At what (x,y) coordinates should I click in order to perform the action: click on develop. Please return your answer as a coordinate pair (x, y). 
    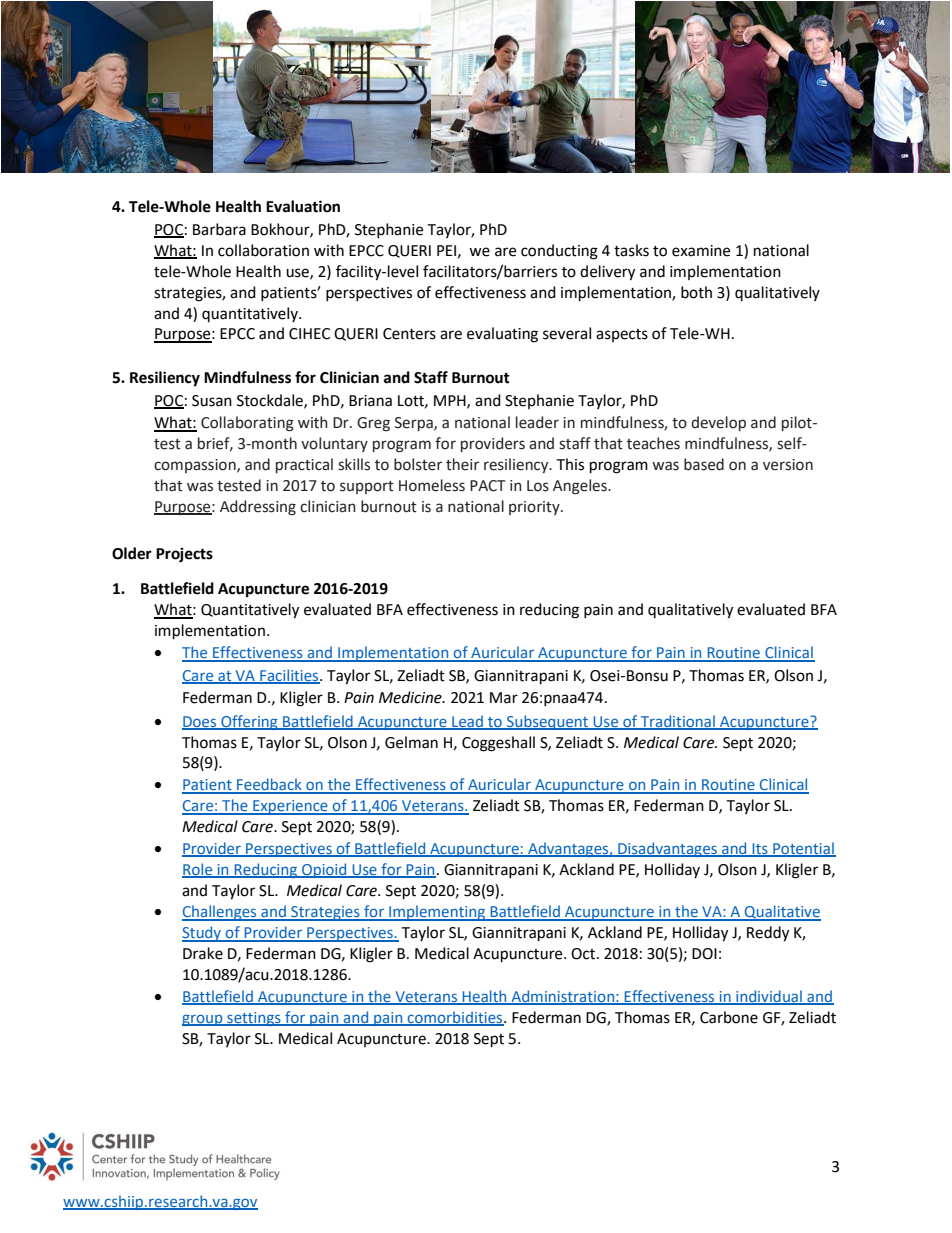
    Looking at the image, I should click on (718, 423).
